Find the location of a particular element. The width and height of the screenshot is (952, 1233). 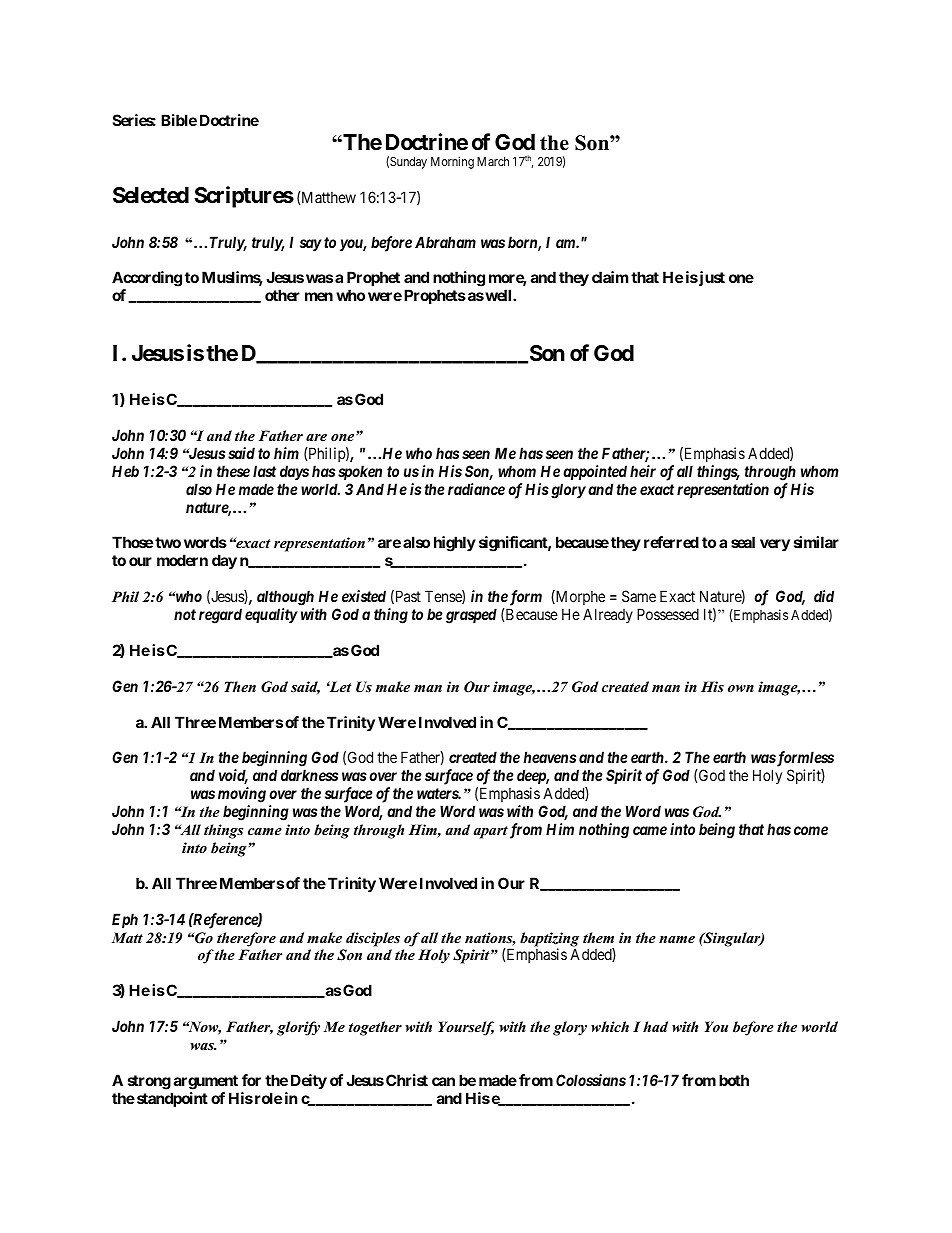

argument is located at coordinates (206, 1082).
